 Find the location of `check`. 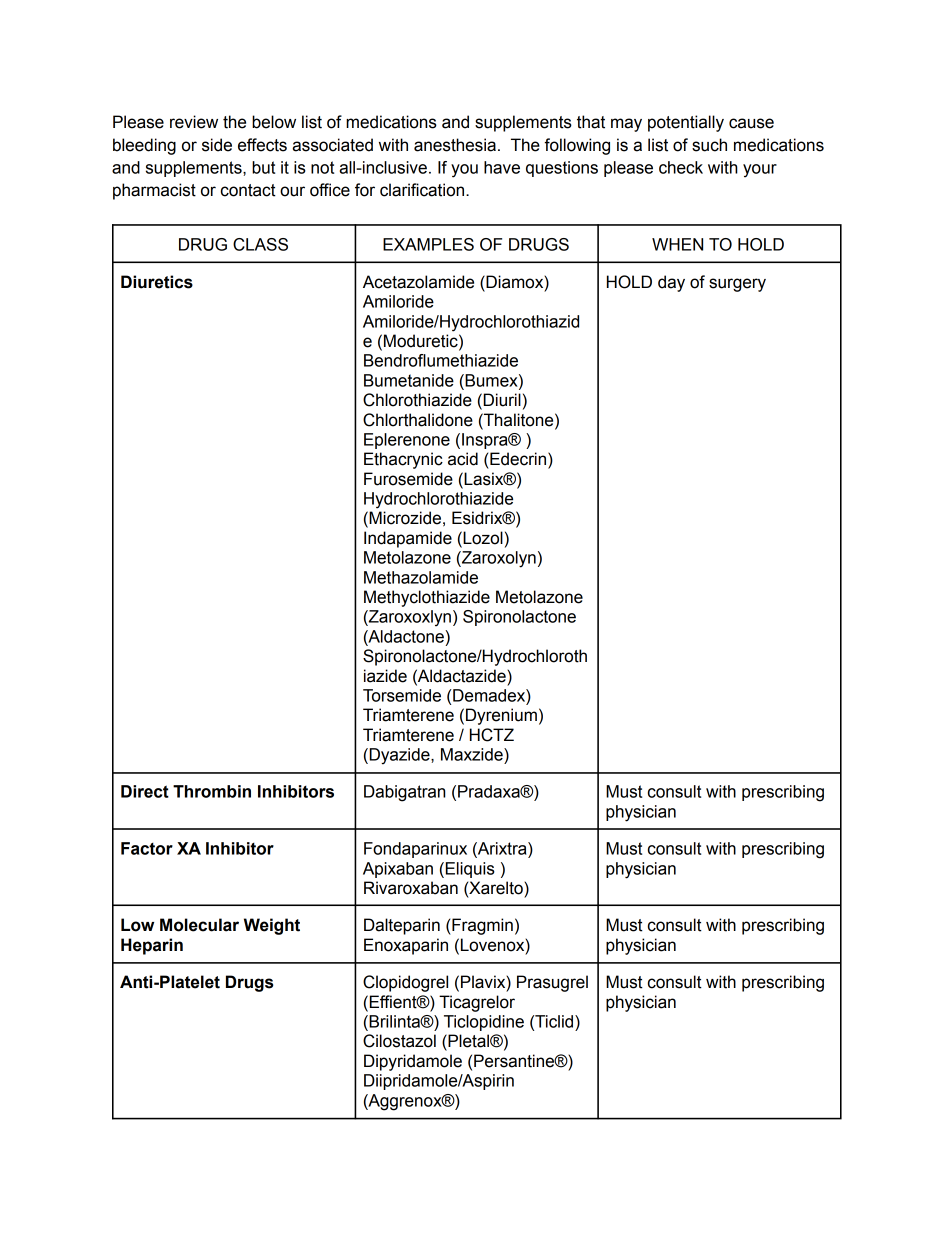

check is located at coordinates (681, 167).
